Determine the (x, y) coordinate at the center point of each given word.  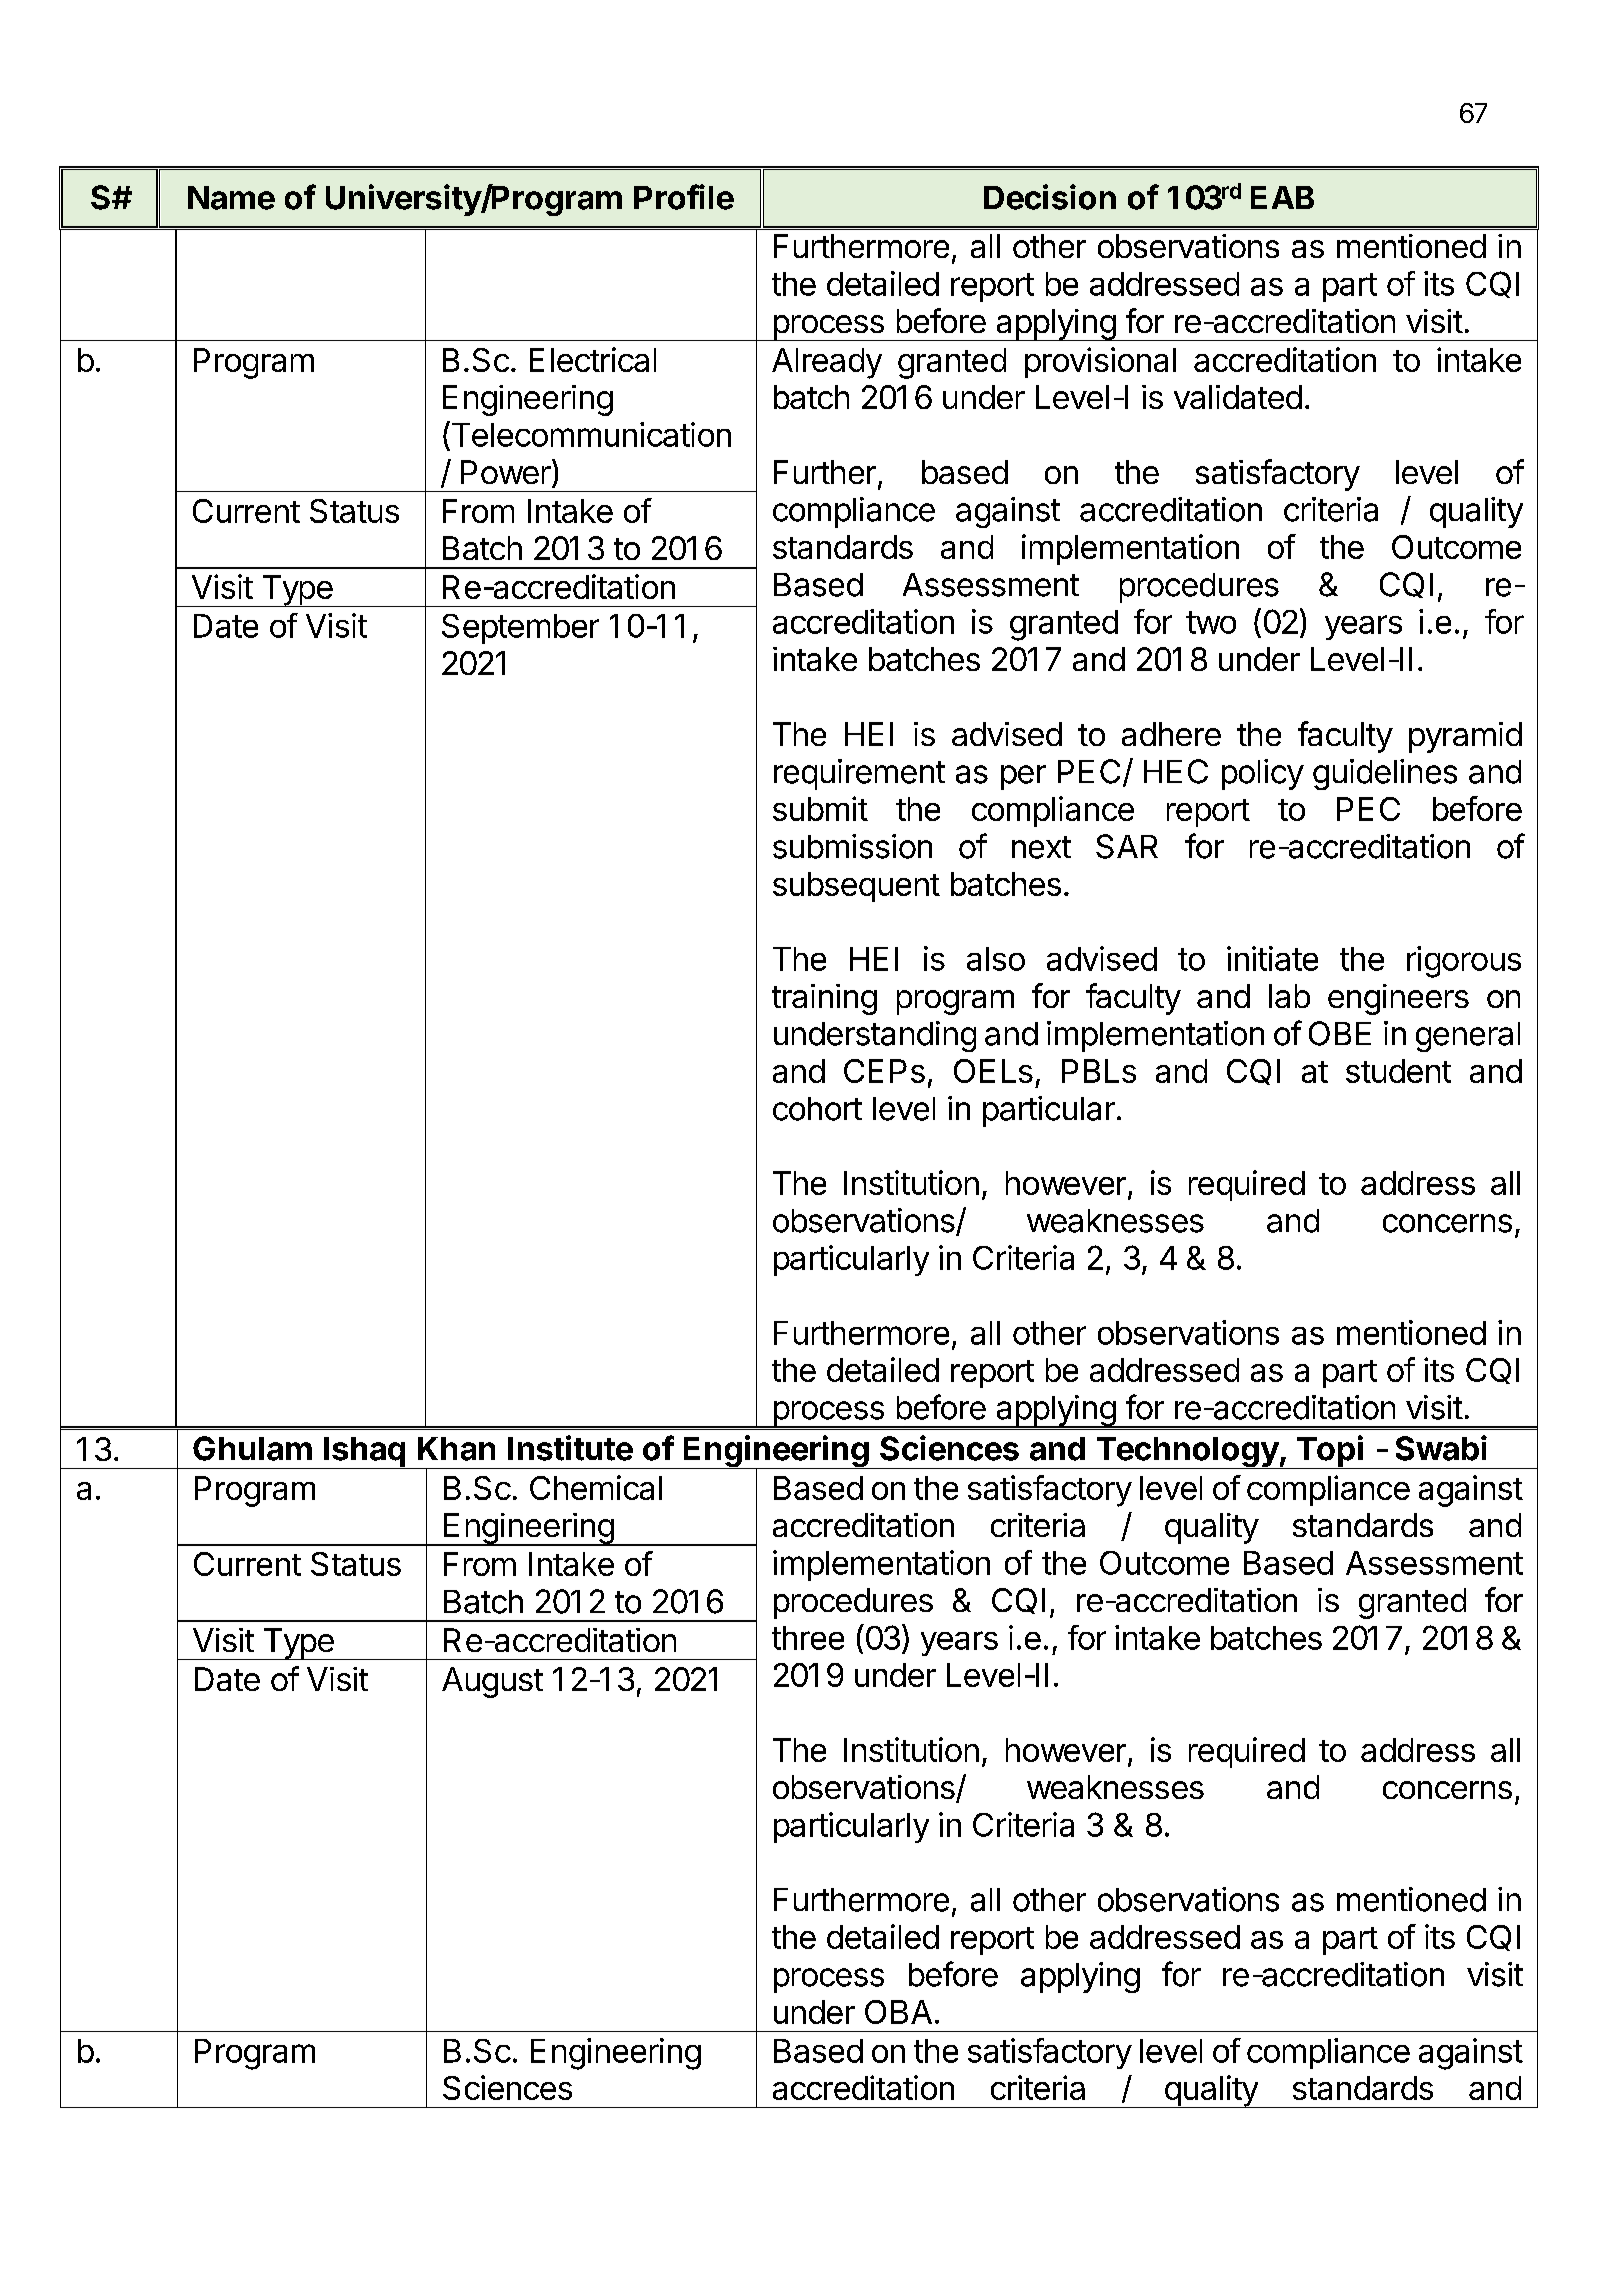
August (492, 1682)
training (824, 999)
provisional (1100, 362)
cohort (817, 1109)
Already (827, 363)
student (1398, 1071)
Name (231, 198)
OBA (898, 2012)
